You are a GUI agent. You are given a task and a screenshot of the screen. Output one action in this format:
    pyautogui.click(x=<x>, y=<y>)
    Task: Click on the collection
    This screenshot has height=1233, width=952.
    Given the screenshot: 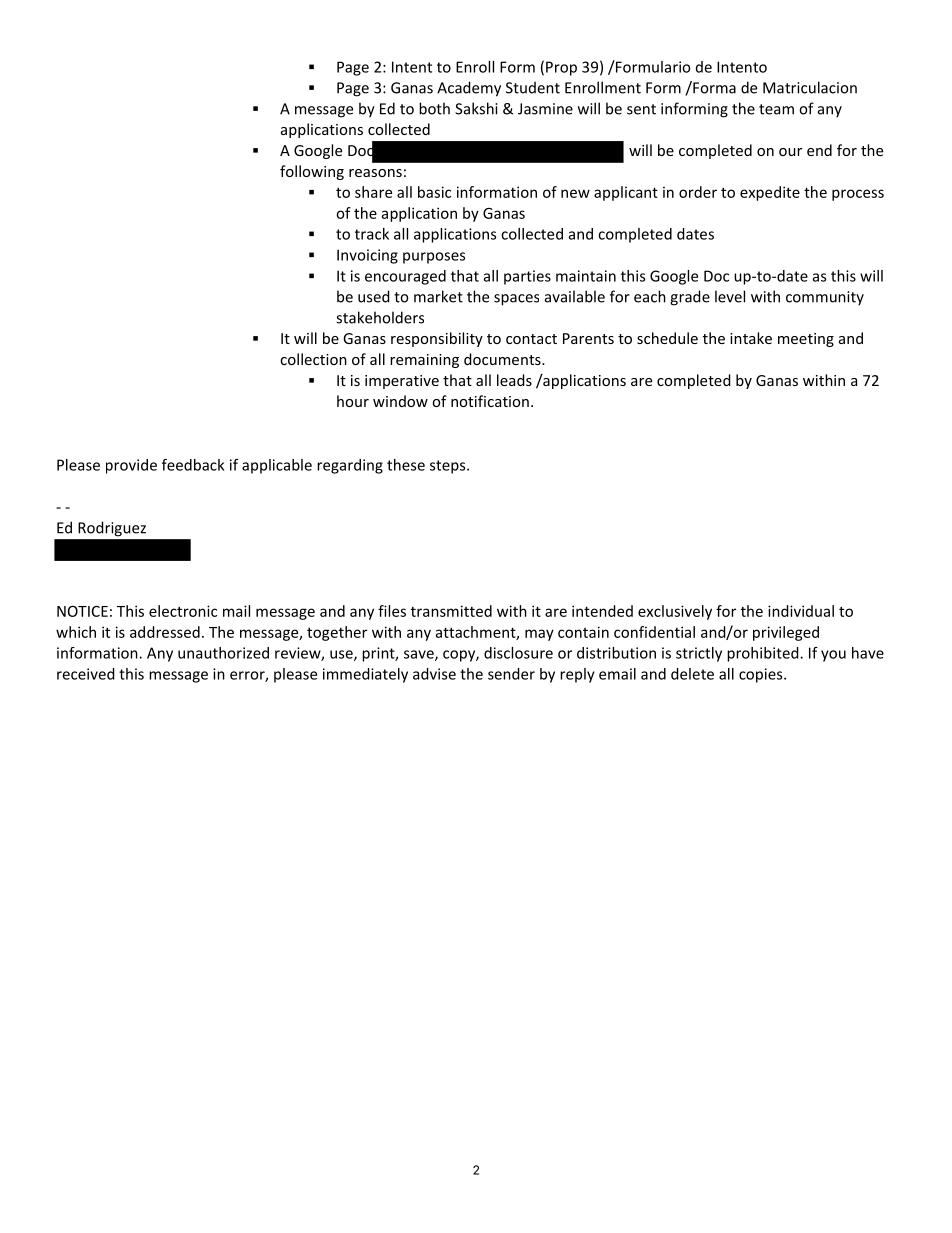 What is the action you would take?
    pyautogui.click(x=313, y=359)
